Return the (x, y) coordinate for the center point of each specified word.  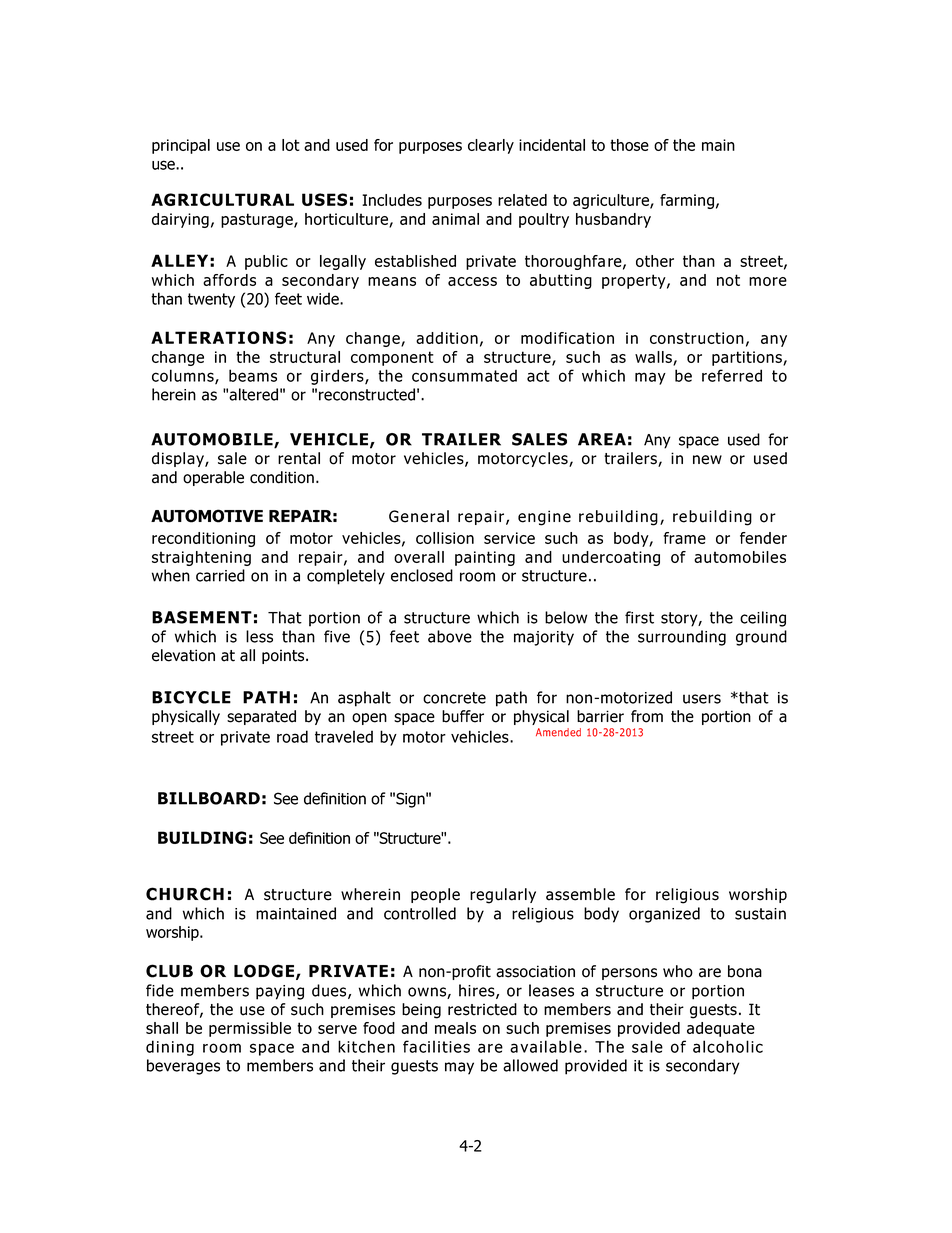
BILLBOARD (209, 798)
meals (455, 1028)
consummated (464, 375)
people (435, 895)
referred (732, 375)
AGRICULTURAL (222, 199)
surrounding (682, 638)
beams (253, 375)
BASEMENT (202, 617)
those (629, 145)
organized (664, 915)
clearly (491, 146)
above (450, 636)
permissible (250, 1029)
